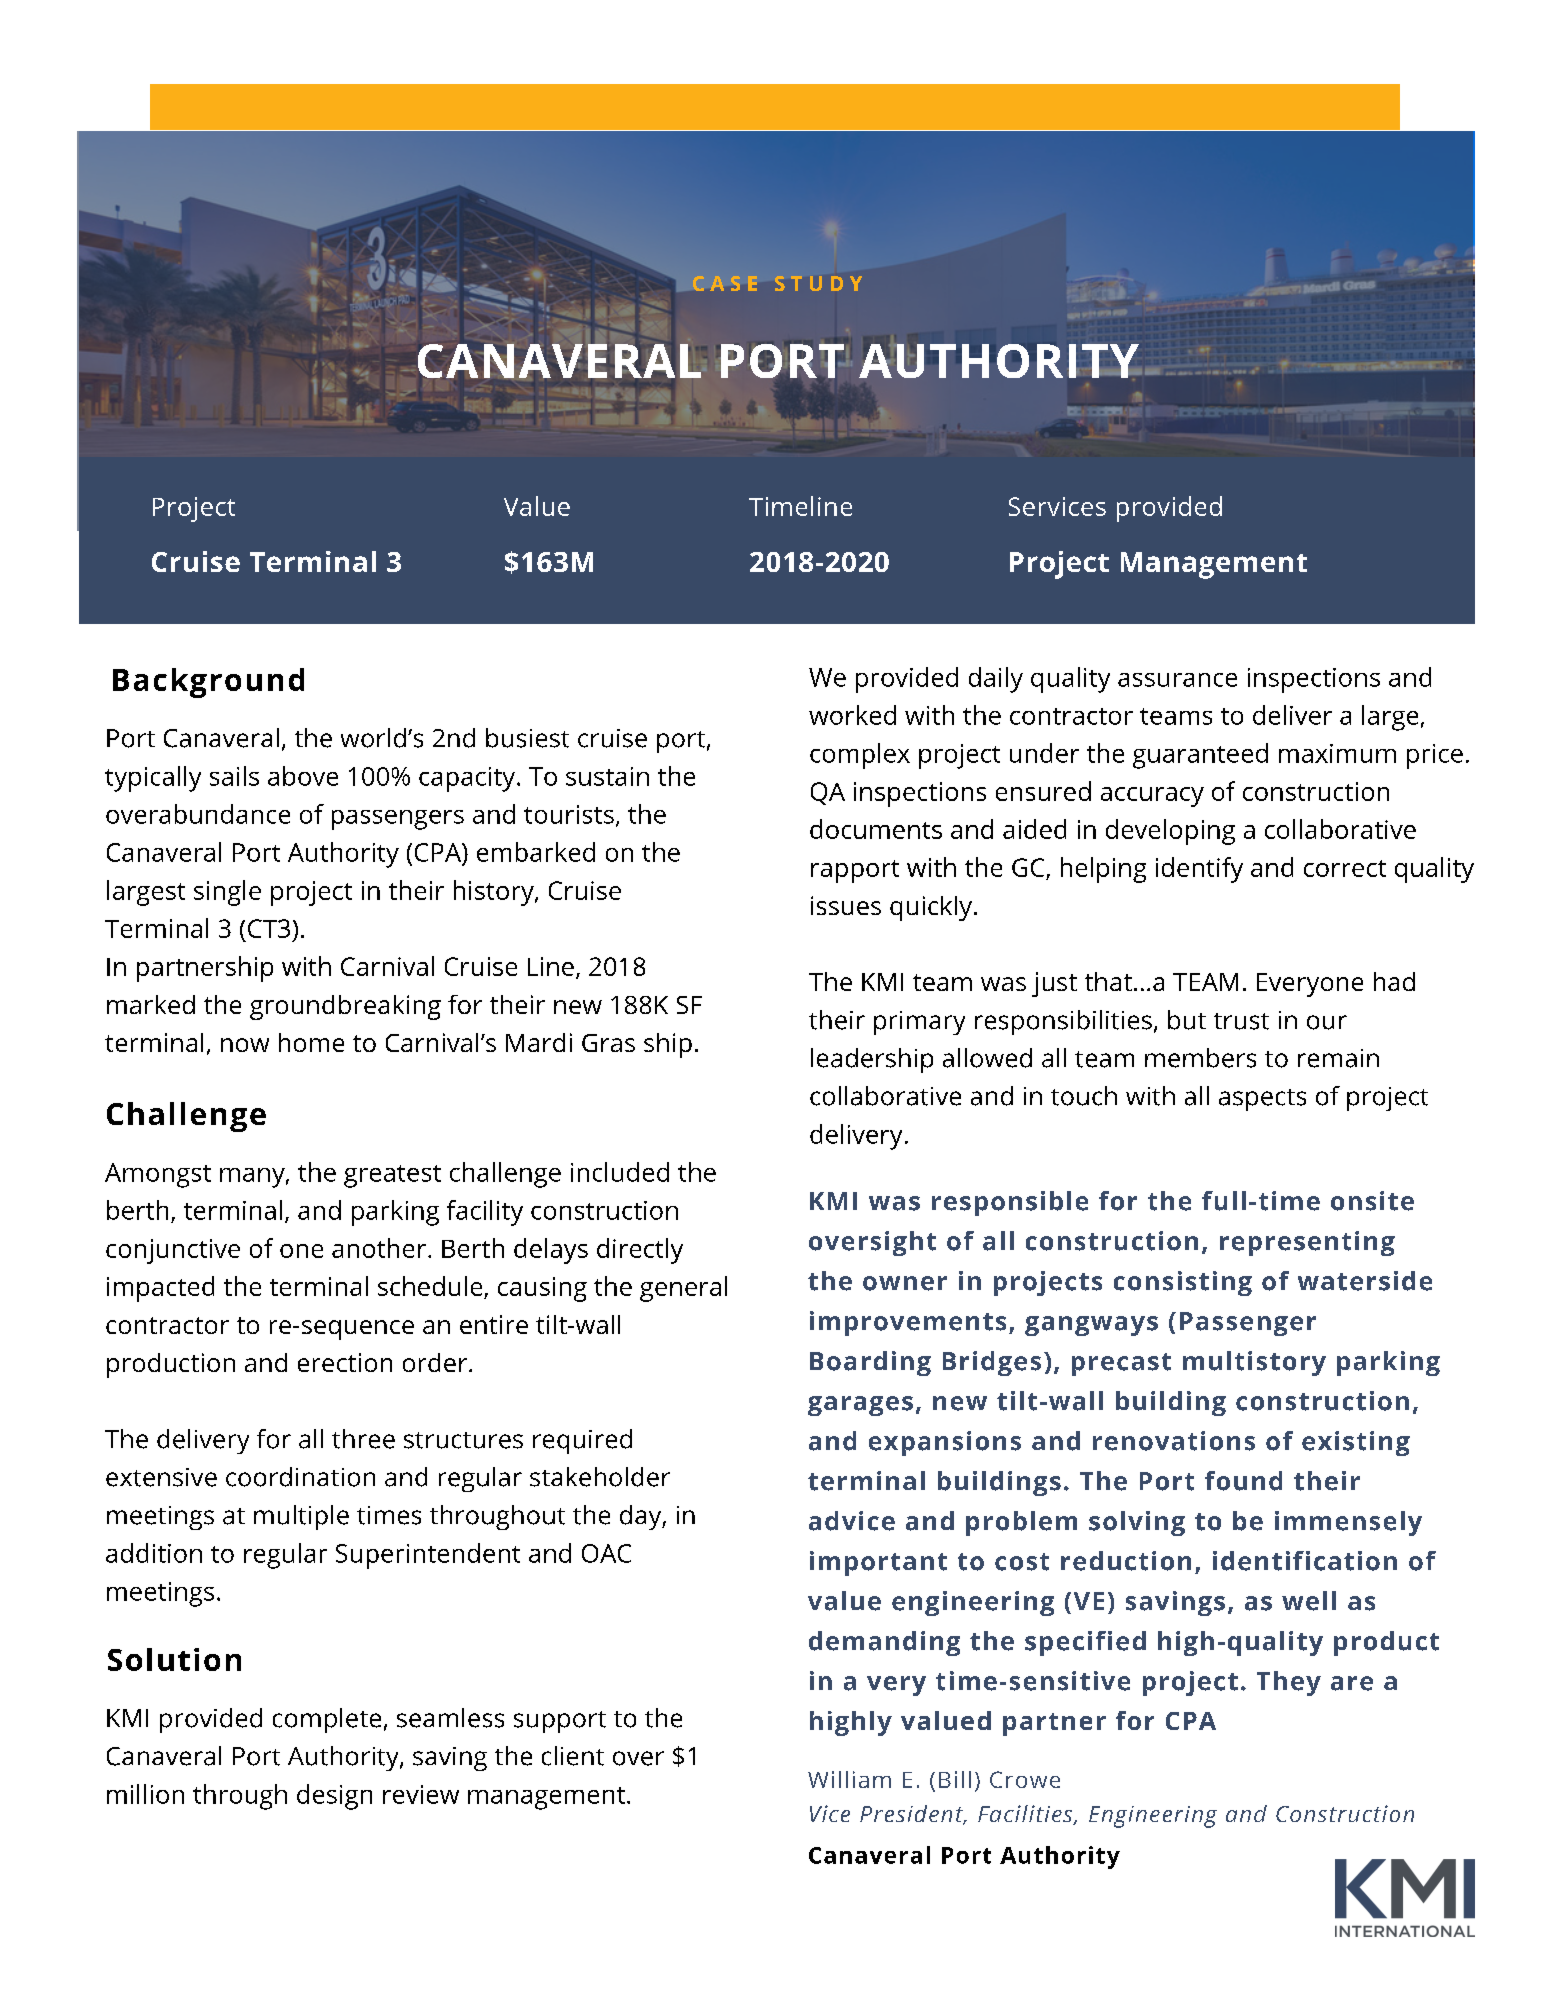 The height and width of the screenshot is (2011, 1554). What do you see at coordinates (1338, 1058) in the screenshot?
I see `remain` at bounding box center [1338, 1058].
